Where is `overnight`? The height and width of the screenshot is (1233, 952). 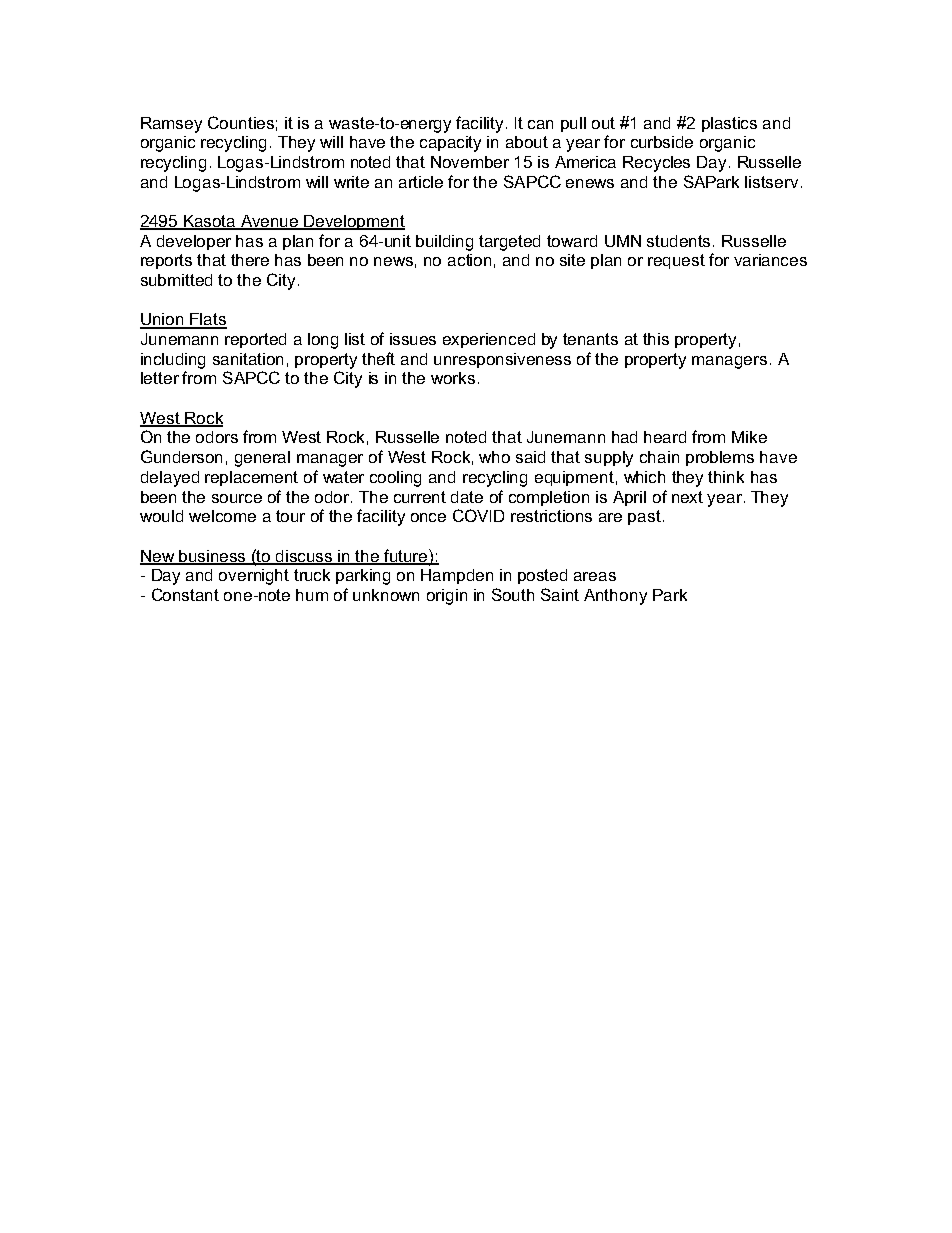
overnight is located at coordinates (254, 577).
